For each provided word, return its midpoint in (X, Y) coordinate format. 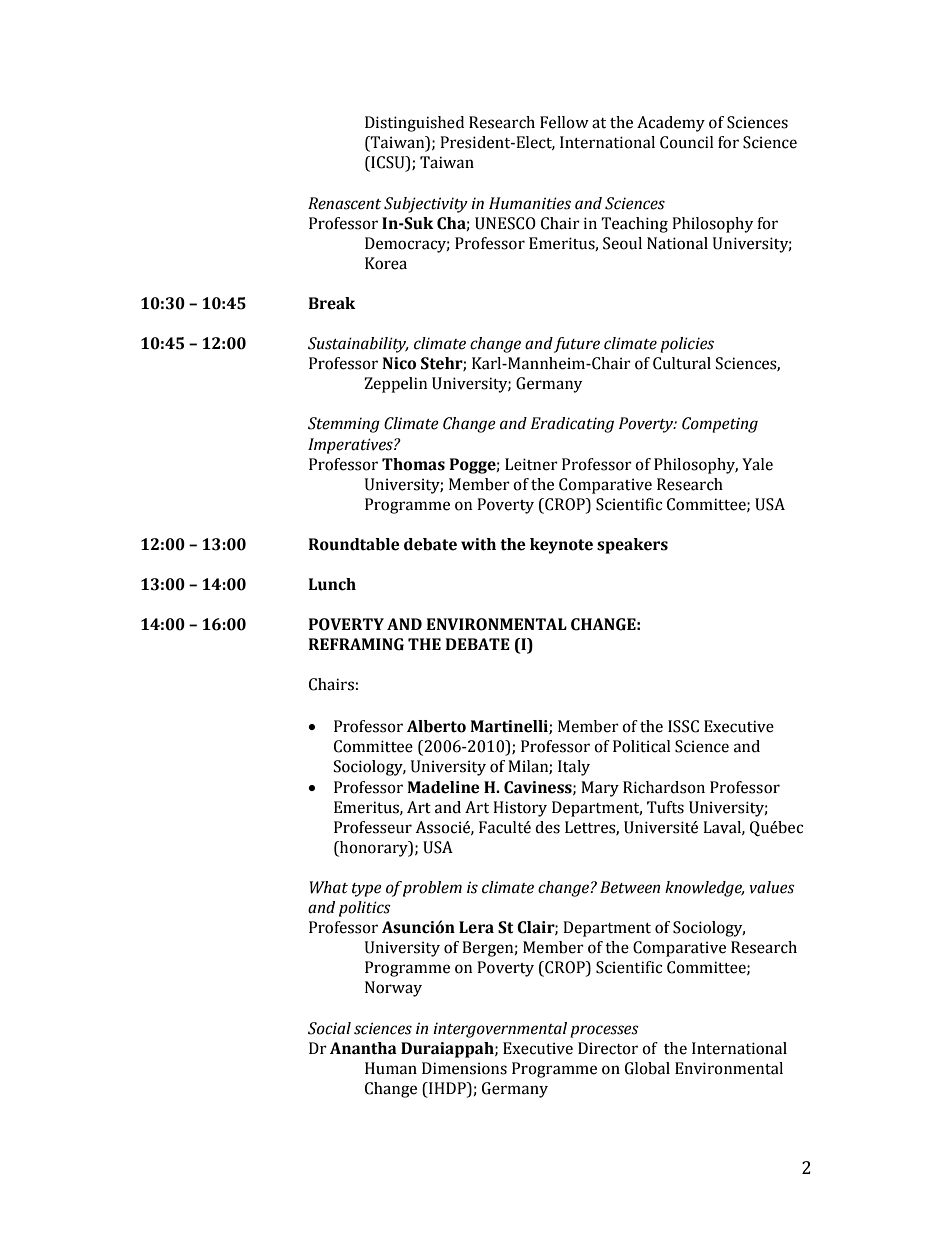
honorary (374, 849)
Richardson (664, 787)
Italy (574, 768)
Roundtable (354, 544)
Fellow (564, 122)
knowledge (704, 889)
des (547, 827)
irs (345, 684)
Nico (399, 363)
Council (686, 142)
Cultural (682, 363)
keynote (561, 546)
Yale (757, 464)
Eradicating (572, 425)
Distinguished (414, 124)
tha (384, 1048)
